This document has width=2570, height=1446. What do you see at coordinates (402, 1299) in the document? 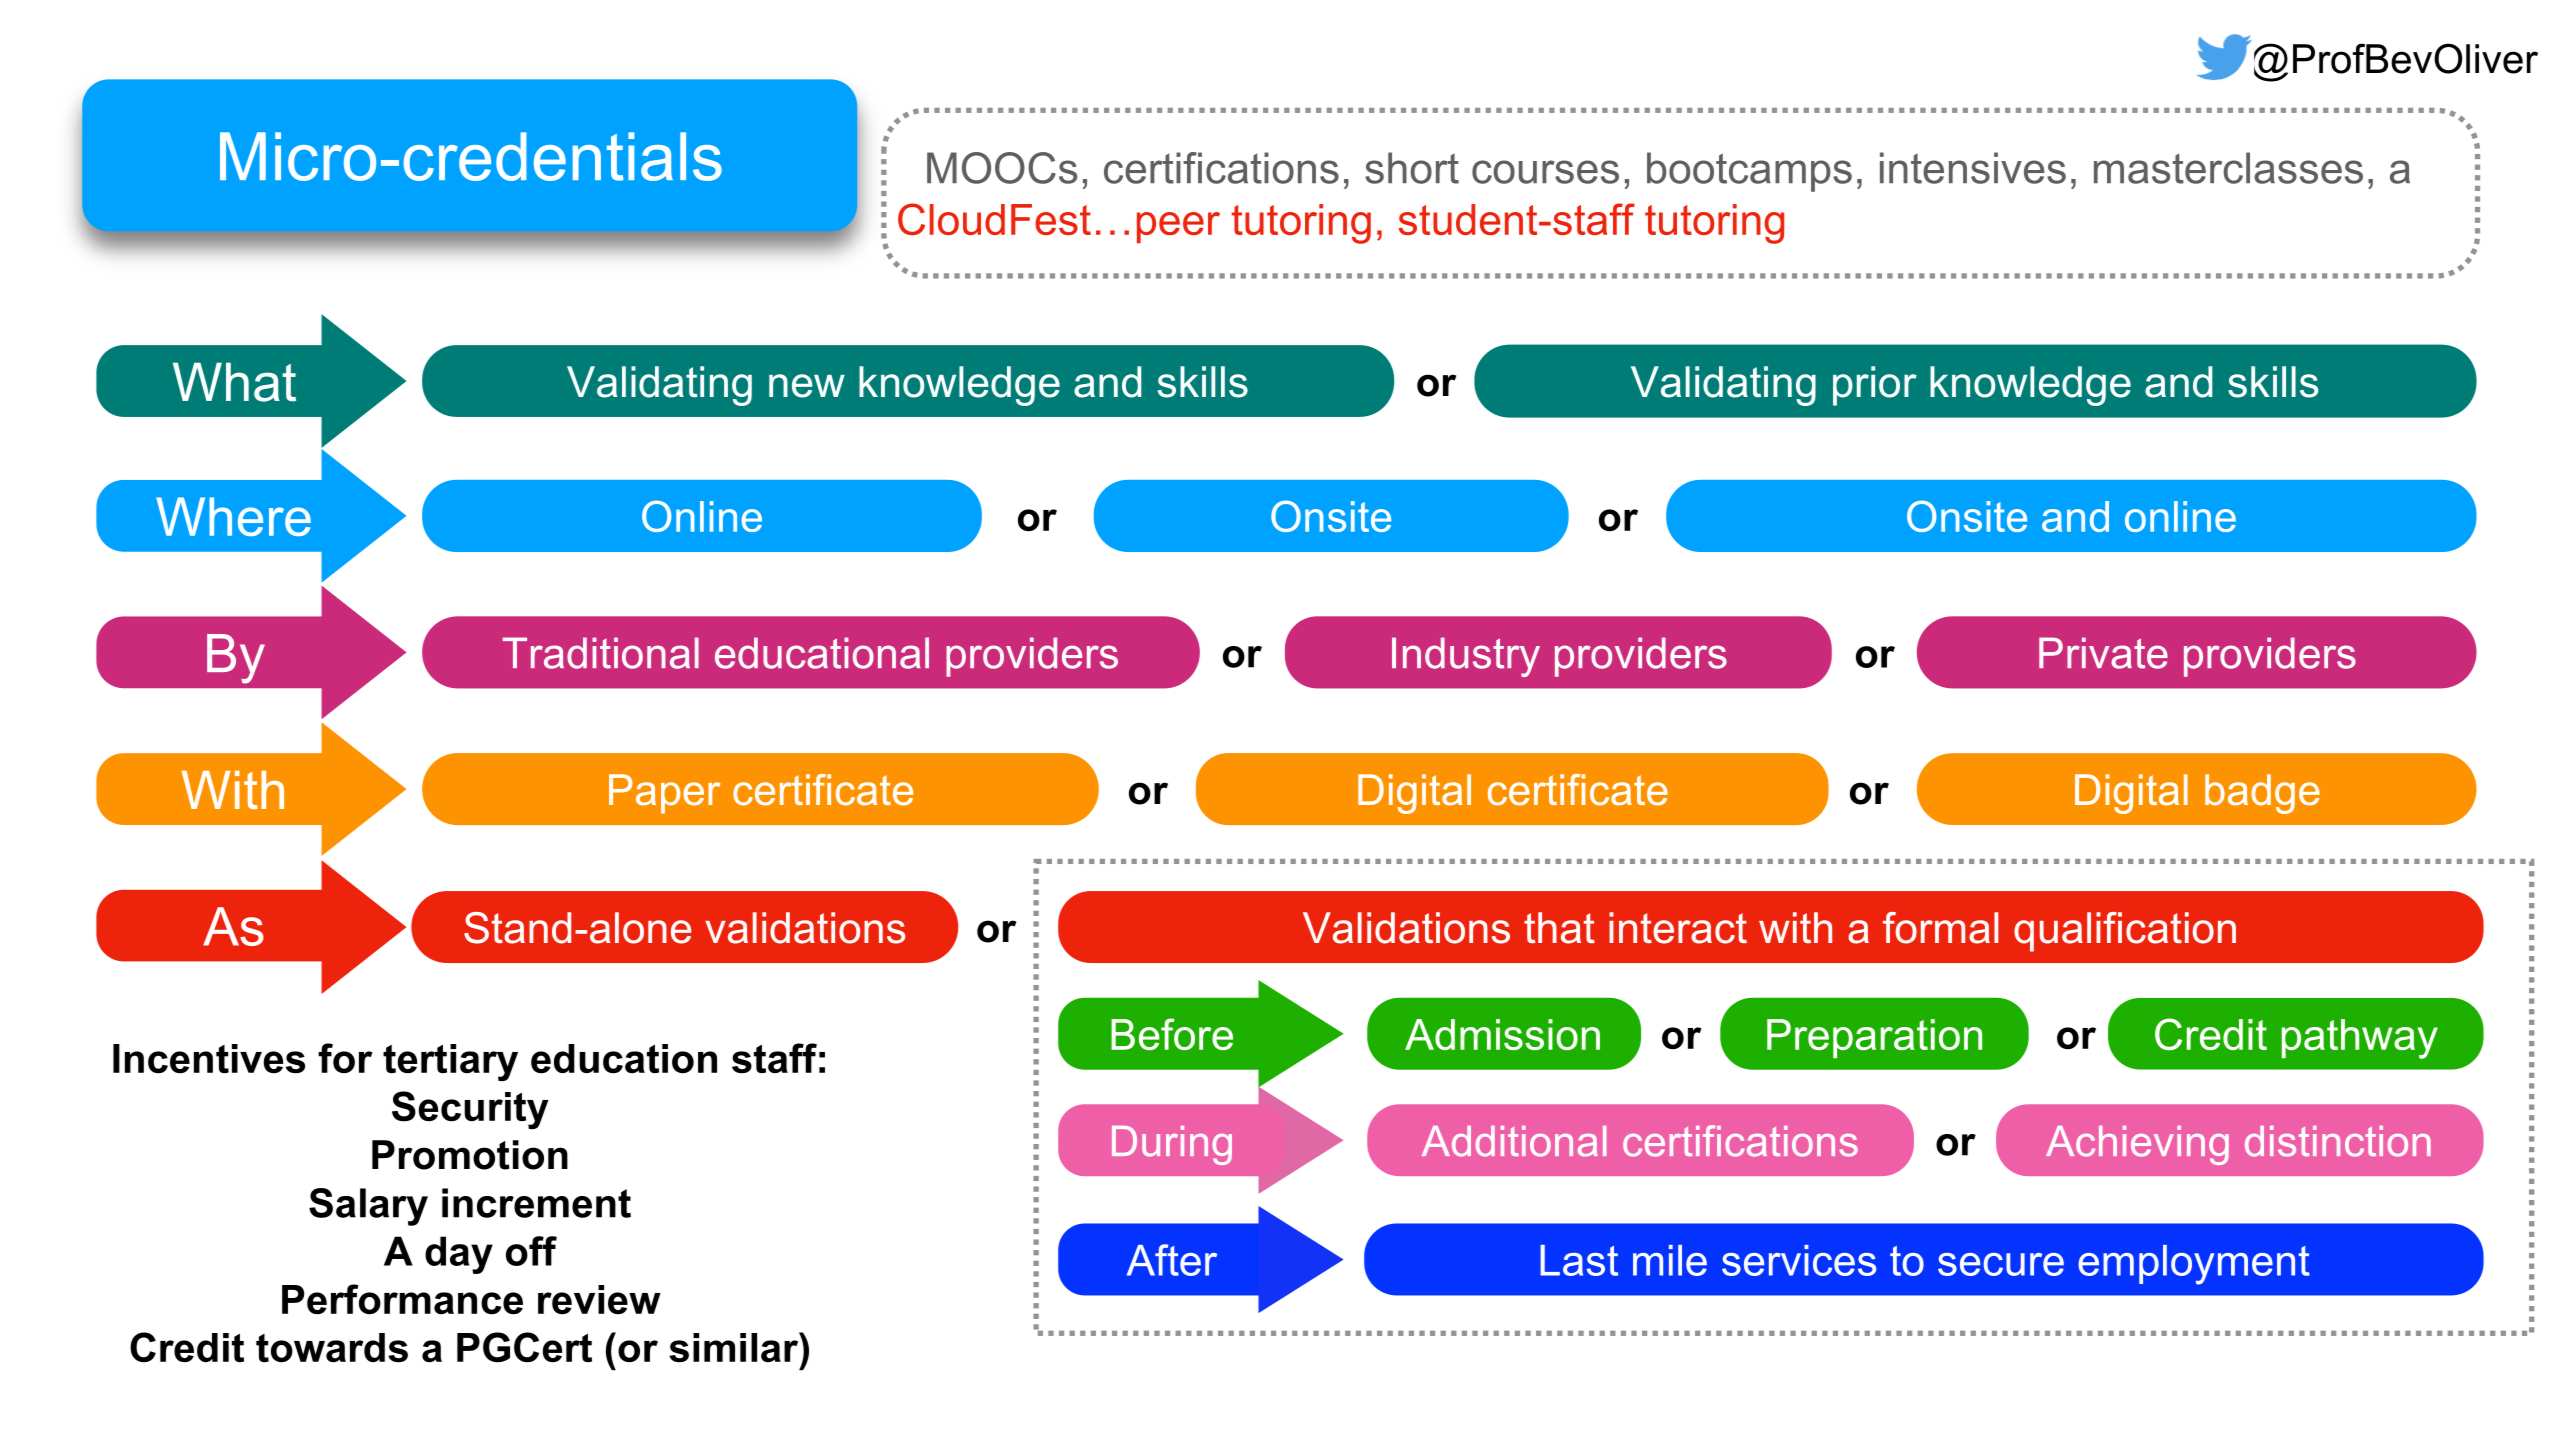
I see `Performance` at bounding box center [402, 1299].
